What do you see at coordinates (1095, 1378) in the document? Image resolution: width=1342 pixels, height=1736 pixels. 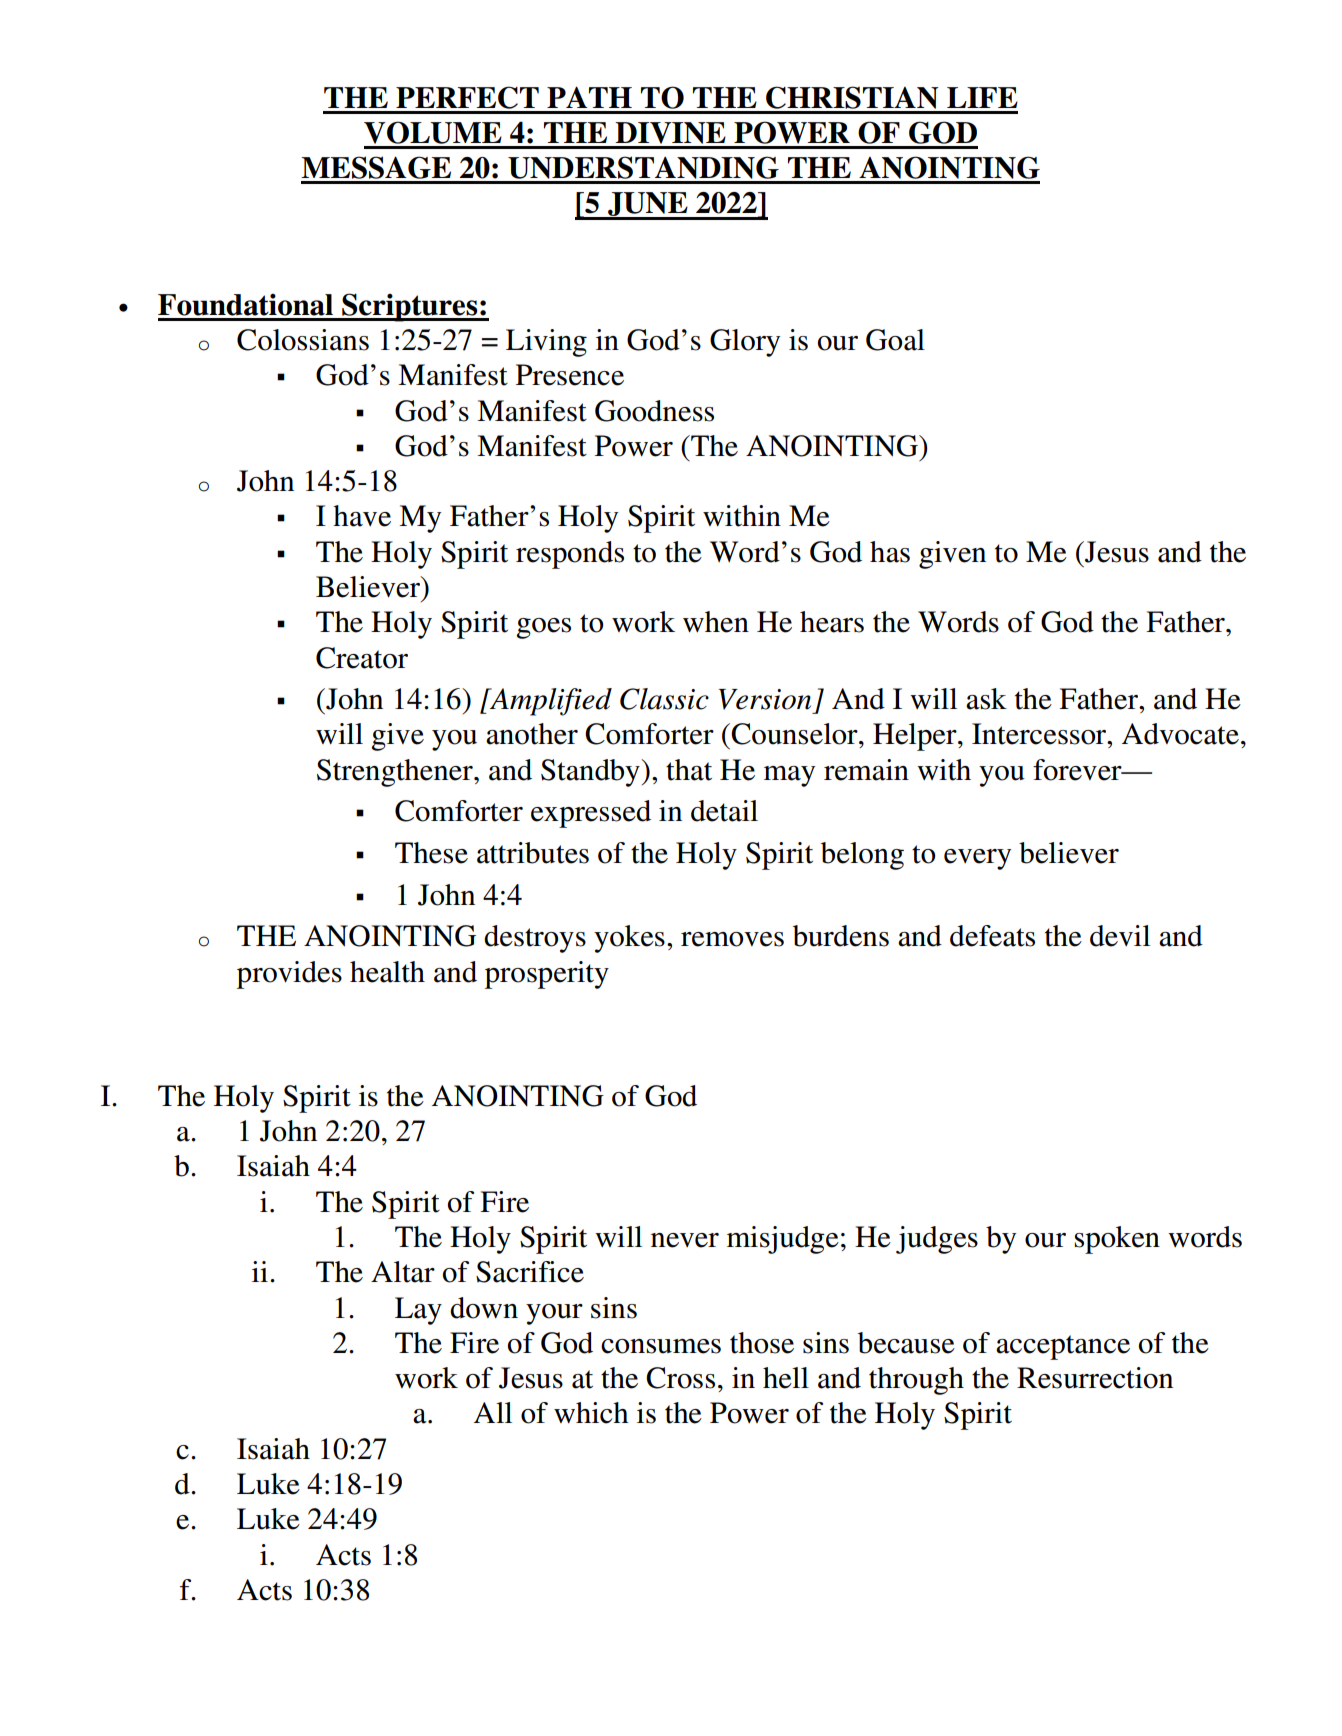 I see `Resurrection` at bounding box center [1095, 1378].
